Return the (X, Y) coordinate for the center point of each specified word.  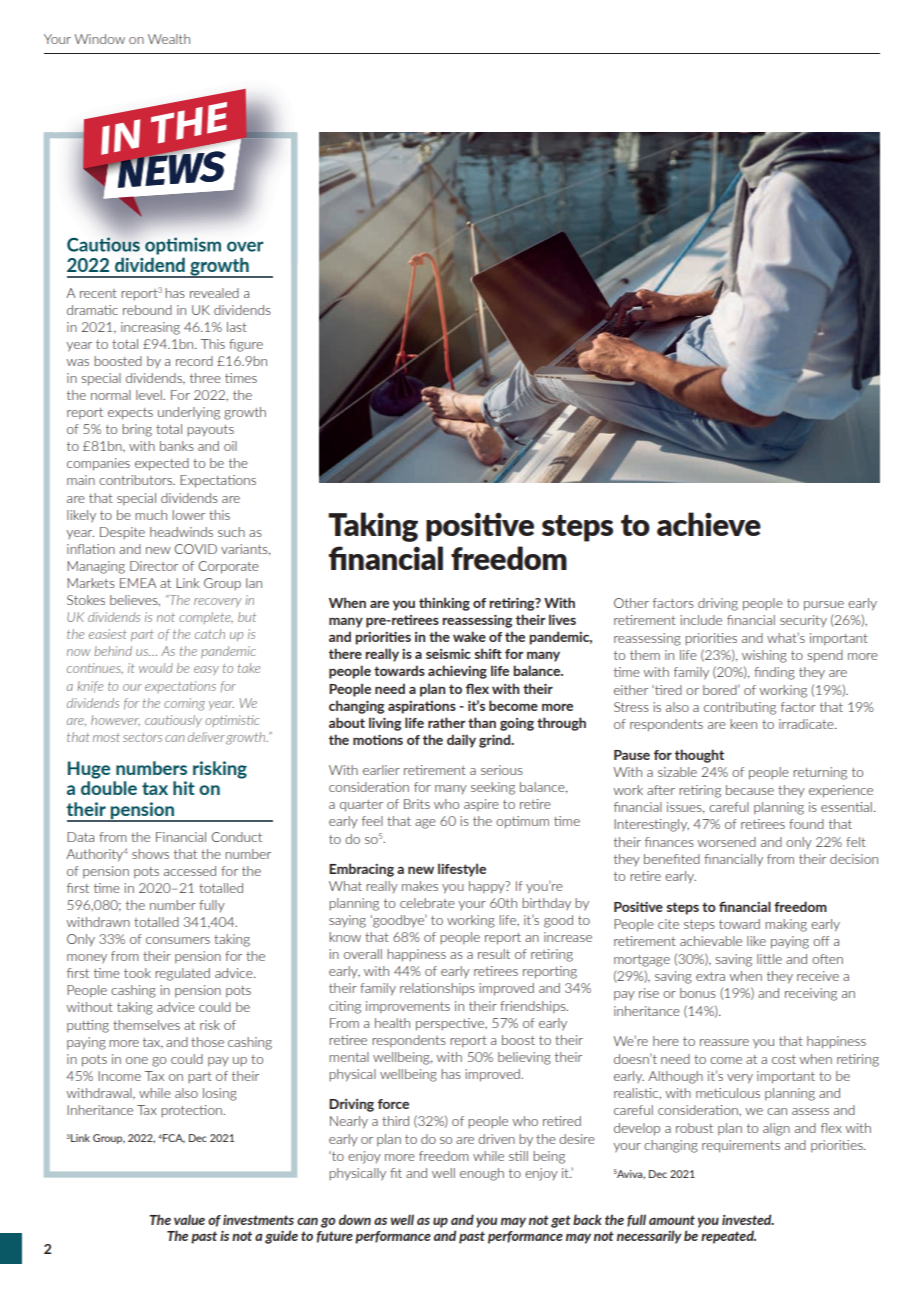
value (189, 1219)
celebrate (427, 903)
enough (482, 1174)
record (194, 361)
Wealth (169, 39)
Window (99, 39)
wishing (764, 656)
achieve (709, 524)
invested (748, 1219)
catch (210, 634)
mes (245, 379)
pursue (824, 606)
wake (469, 636)
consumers (178, 940)
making (786, 925)
